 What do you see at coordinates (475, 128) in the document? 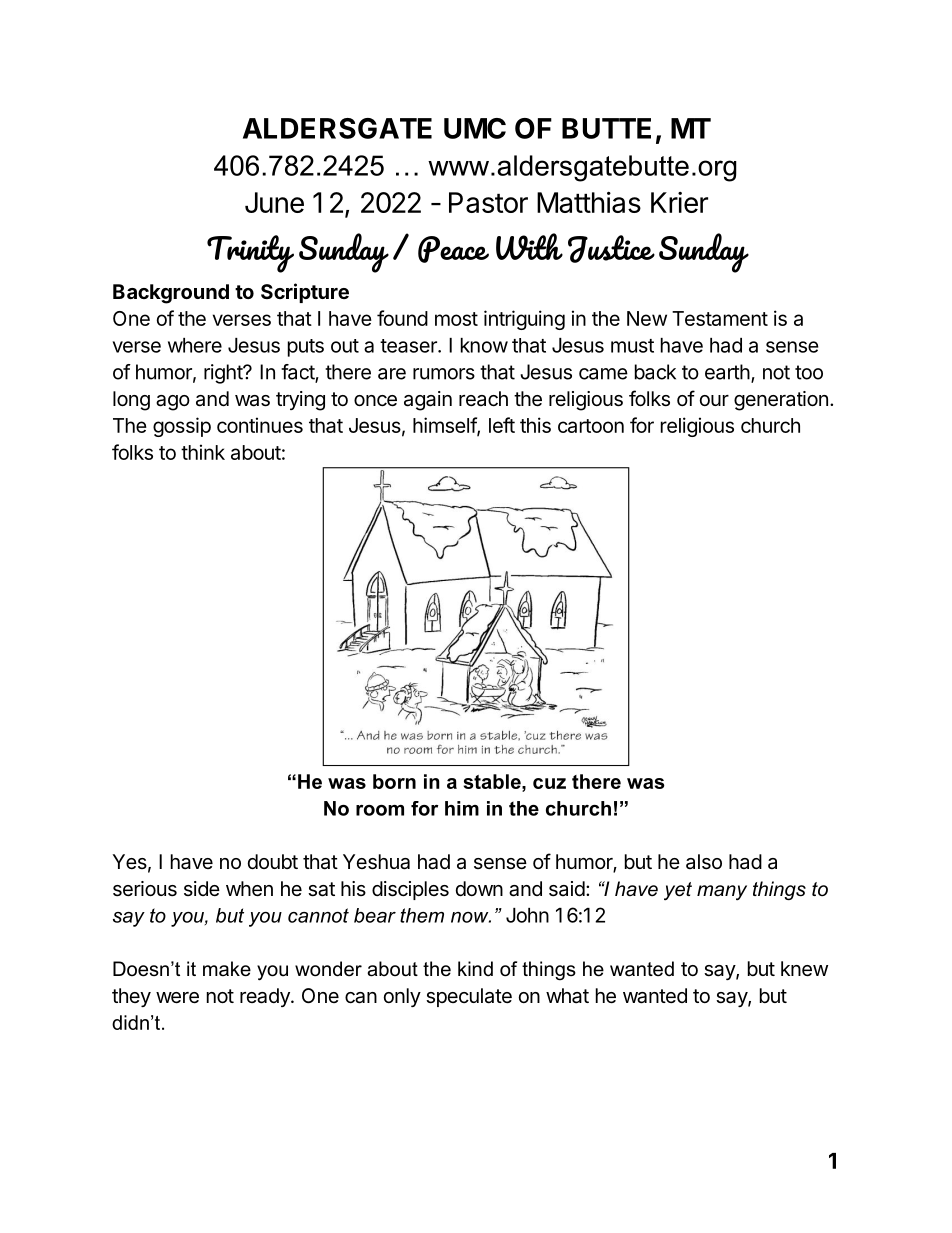
I see `UMC` at bounding box center [475, 128].
